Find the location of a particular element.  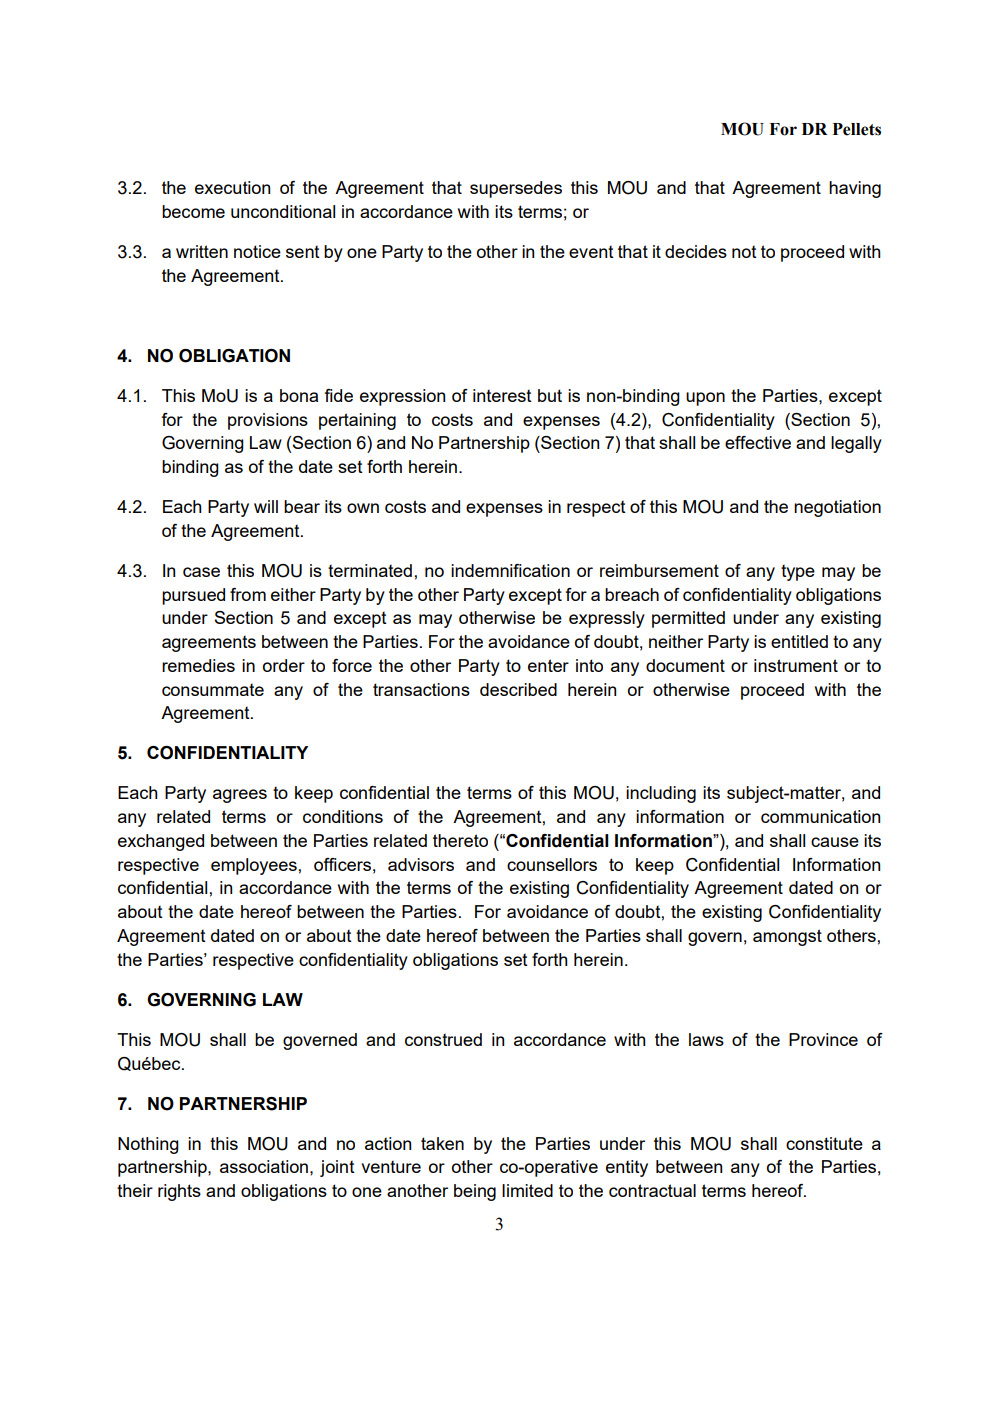

constitute is located at coordinates (824, 1143).
